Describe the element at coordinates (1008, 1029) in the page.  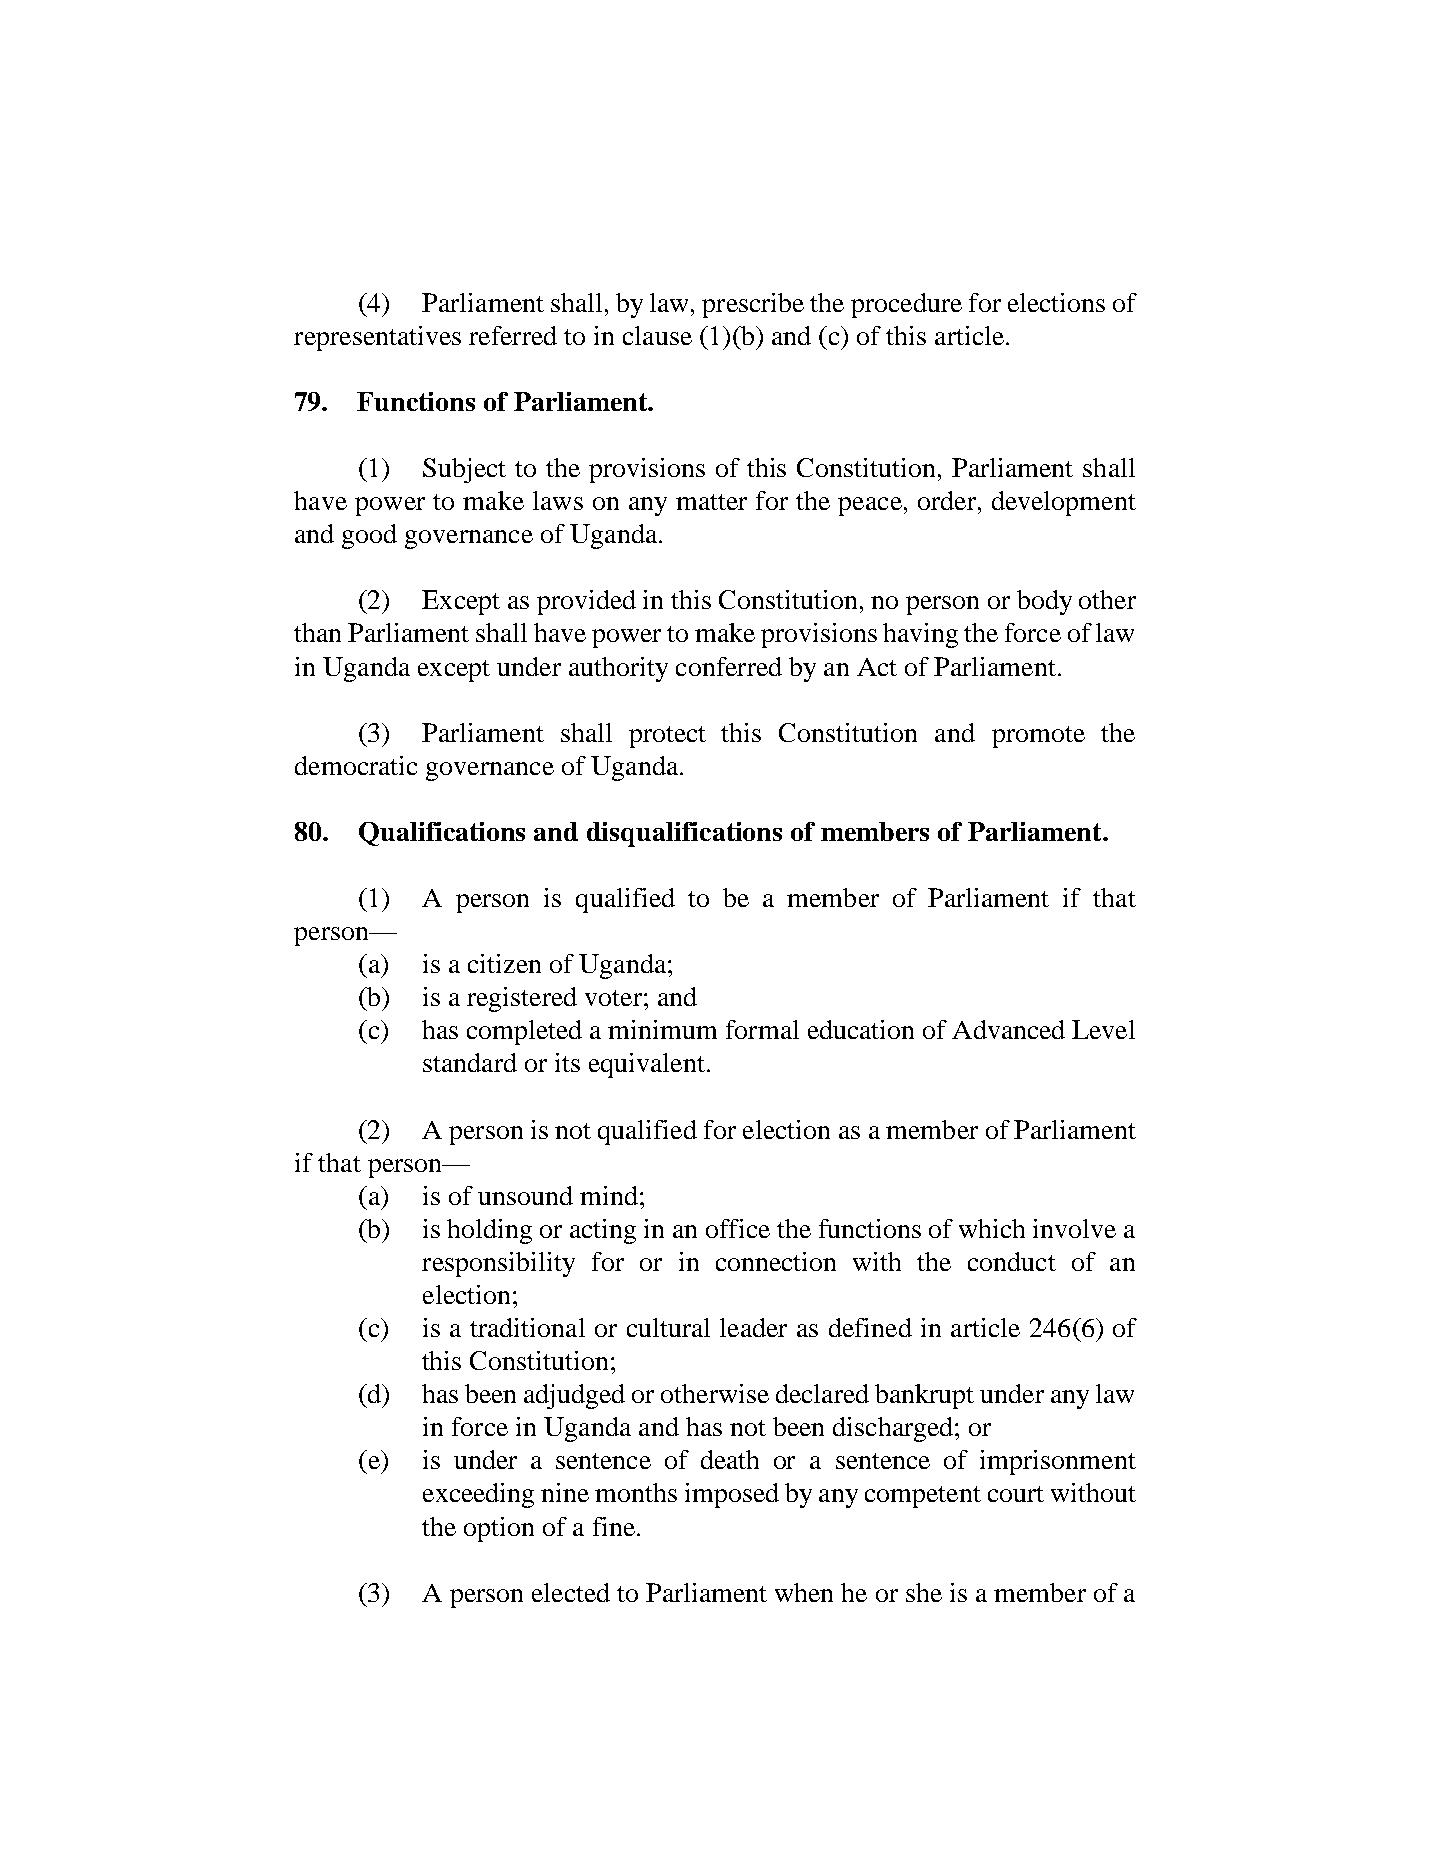
I see `Advanced` at that location.
